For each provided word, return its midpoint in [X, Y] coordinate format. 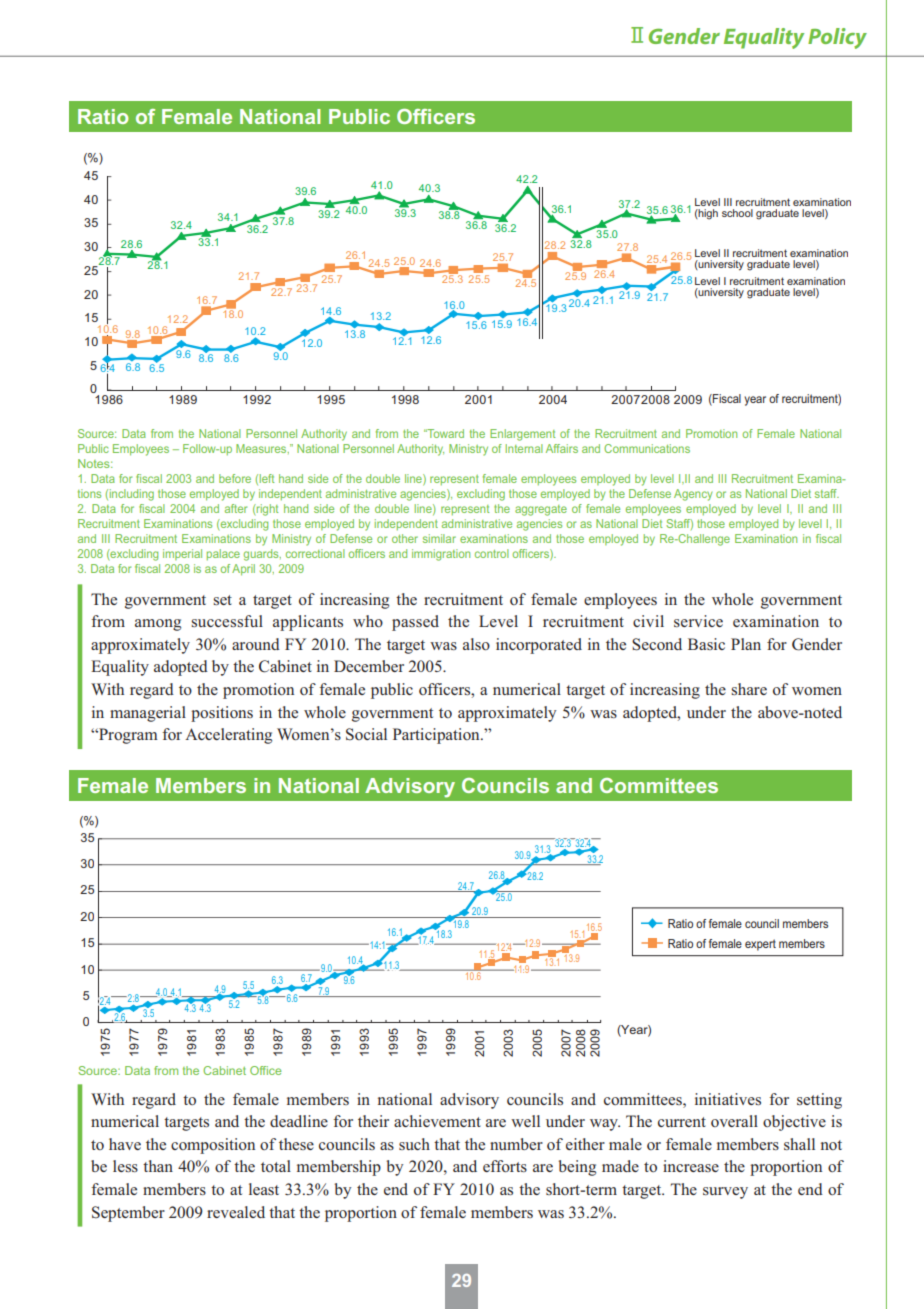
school [737, 213]
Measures [262, 449]
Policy [837, 38]
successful [227, 621]
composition [213, 1146]
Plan [746, 644]
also [476, 644]
